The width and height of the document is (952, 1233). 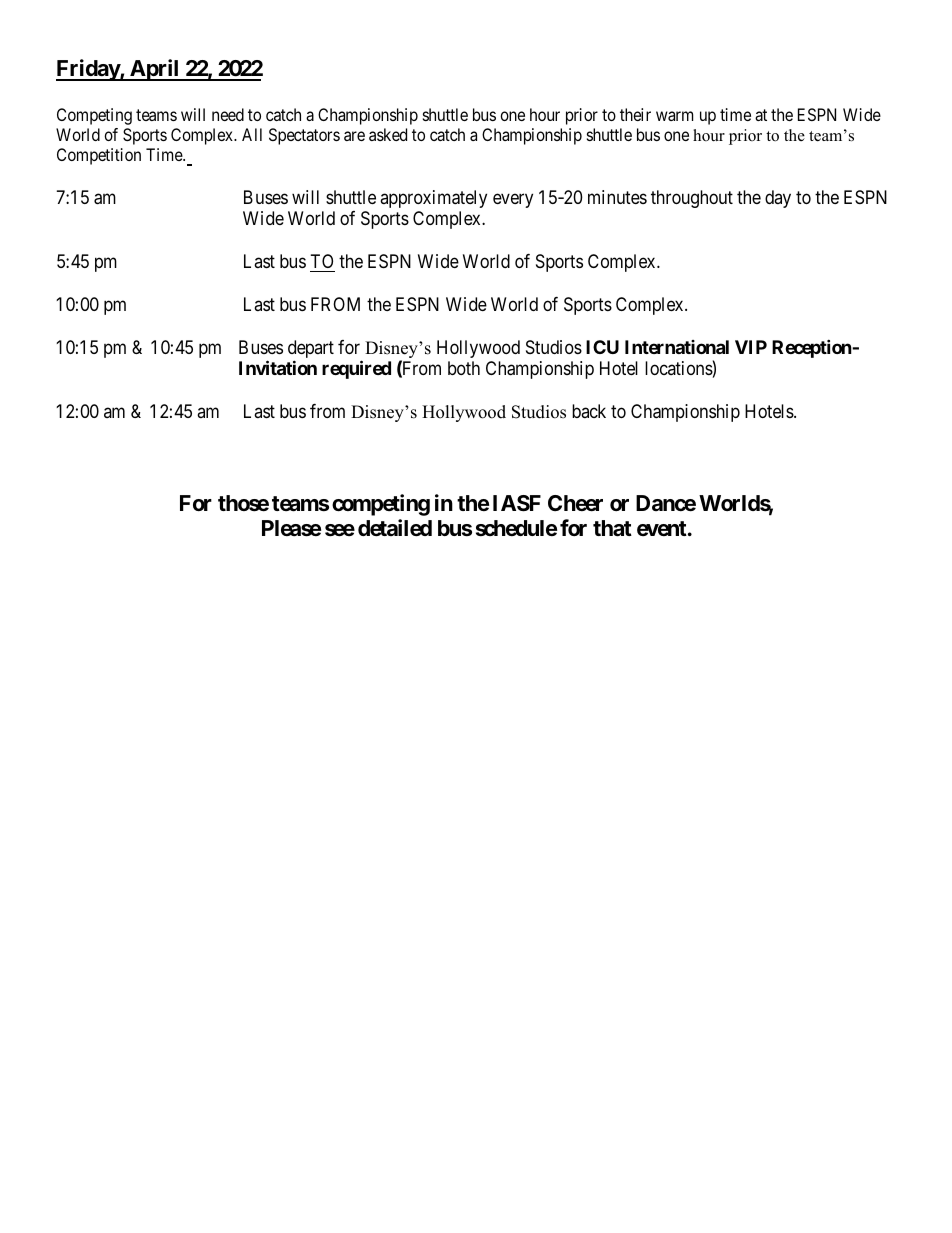 What do you see at coordinates (388, 134) in the document?
I see `asked` at bounding box center [388, 134].
